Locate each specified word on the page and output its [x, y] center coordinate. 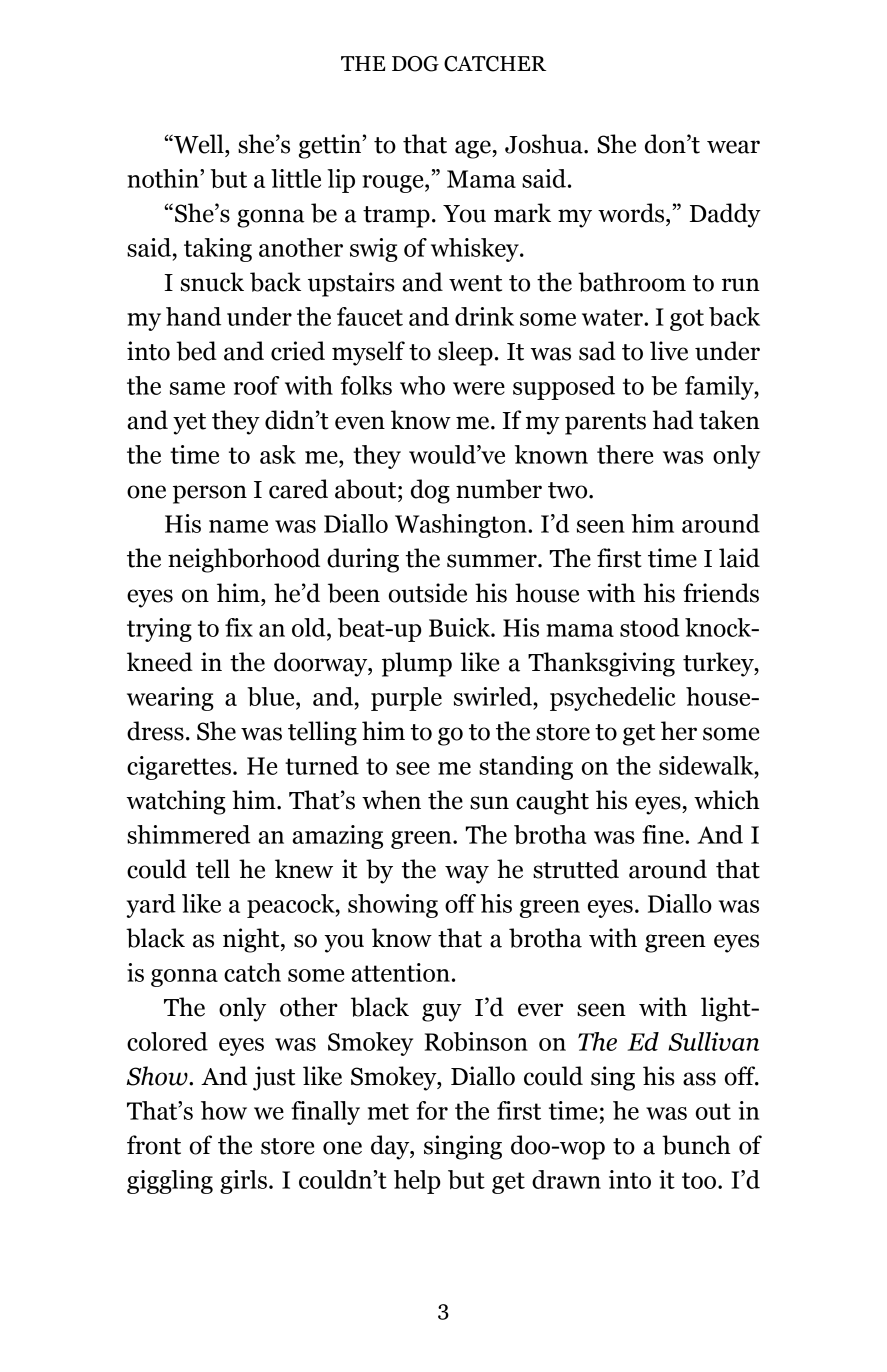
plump [417, 664]
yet [189, 424]
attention [400, 972]
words [632, 213]
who [422, 385]
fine [664, 834]
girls [243, 1182]
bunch [696, 1145]
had [673, 420]
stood [650, 627]
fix [239, 627]
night [252, 940]
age [474, 149]
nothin [164, 178]
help [417, 1182]
